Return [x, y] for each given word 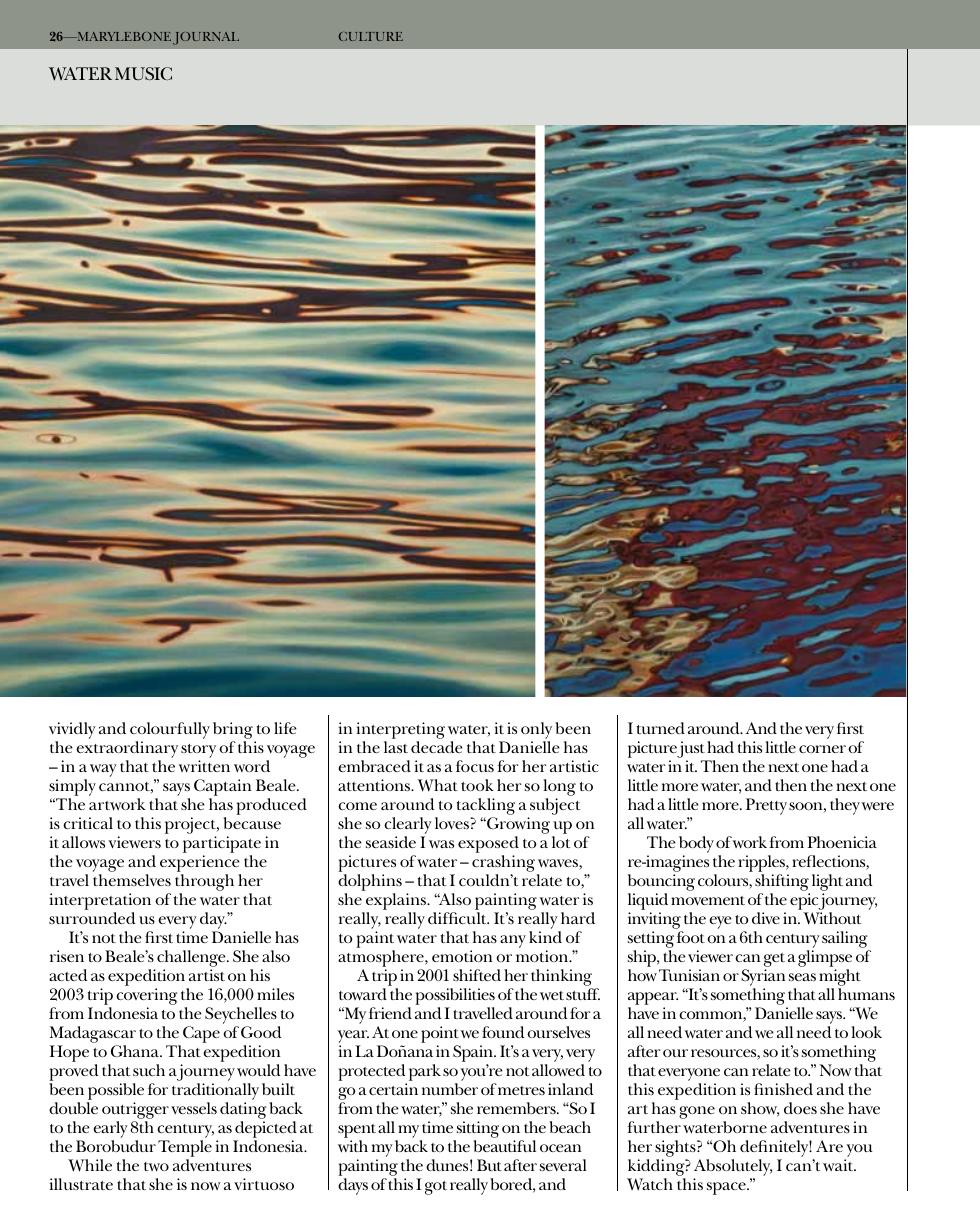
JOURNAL [206, 38]
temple [185, 1150]
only [536, 730]
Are [829, 1146]
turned [661, 728]
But [489, 1165]
